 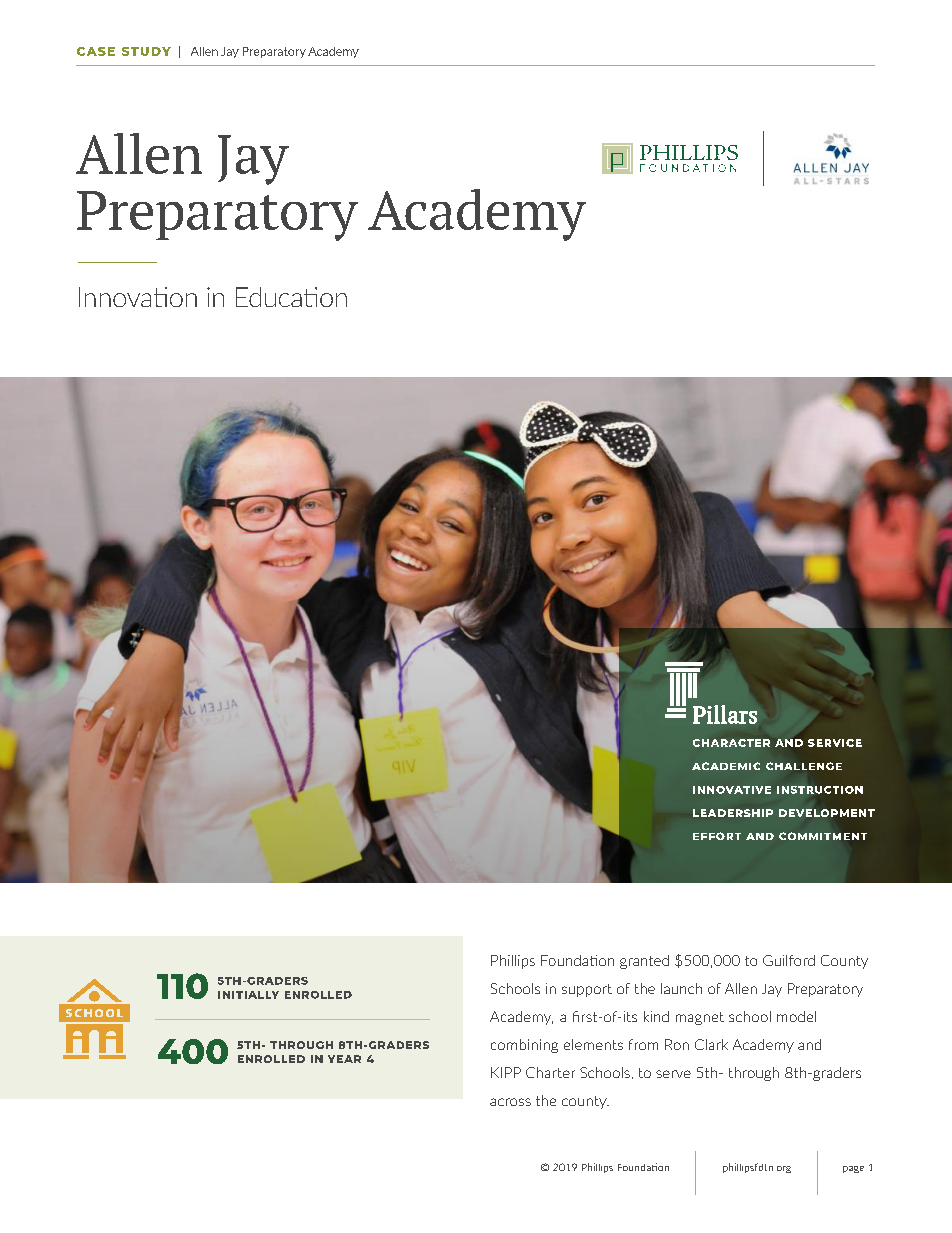 What do you see at coordinates (248, 995) in the screenshot?
I see `INITIALLY` at bounding box center [248, 995].
